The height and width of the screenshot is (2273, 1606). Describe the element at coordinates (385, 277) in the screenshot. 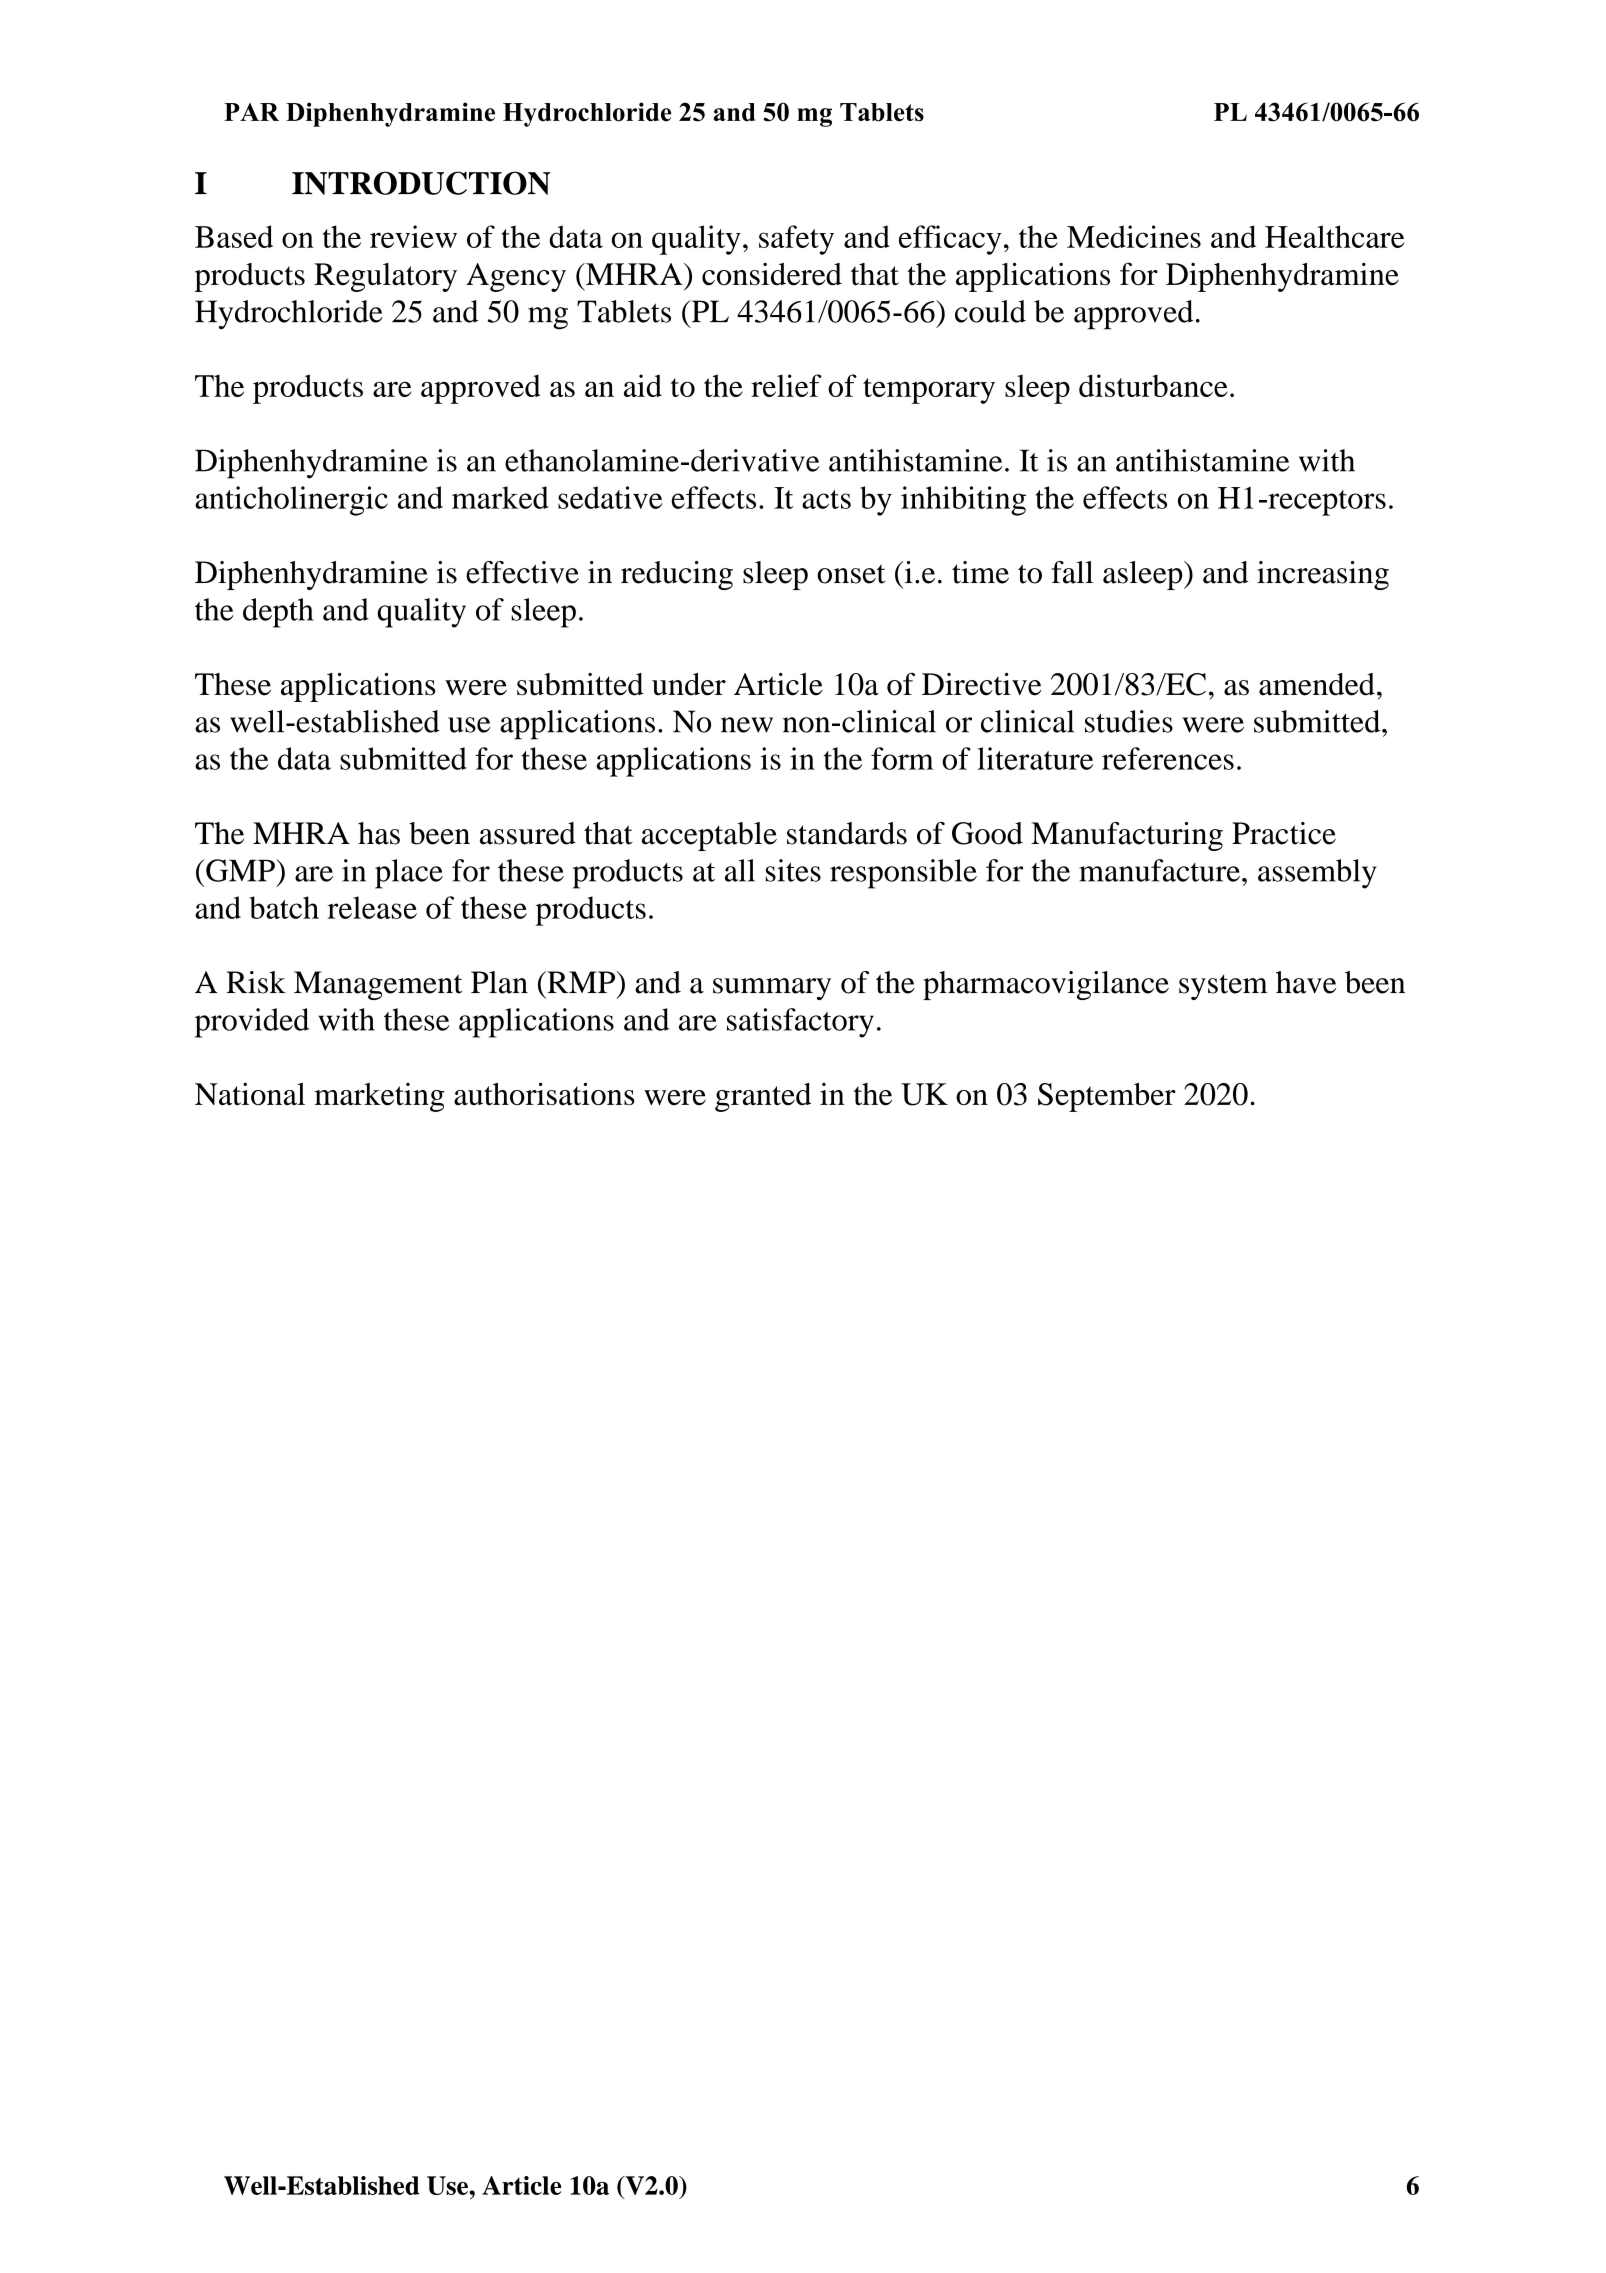

I see `Regulatory` at that location.
